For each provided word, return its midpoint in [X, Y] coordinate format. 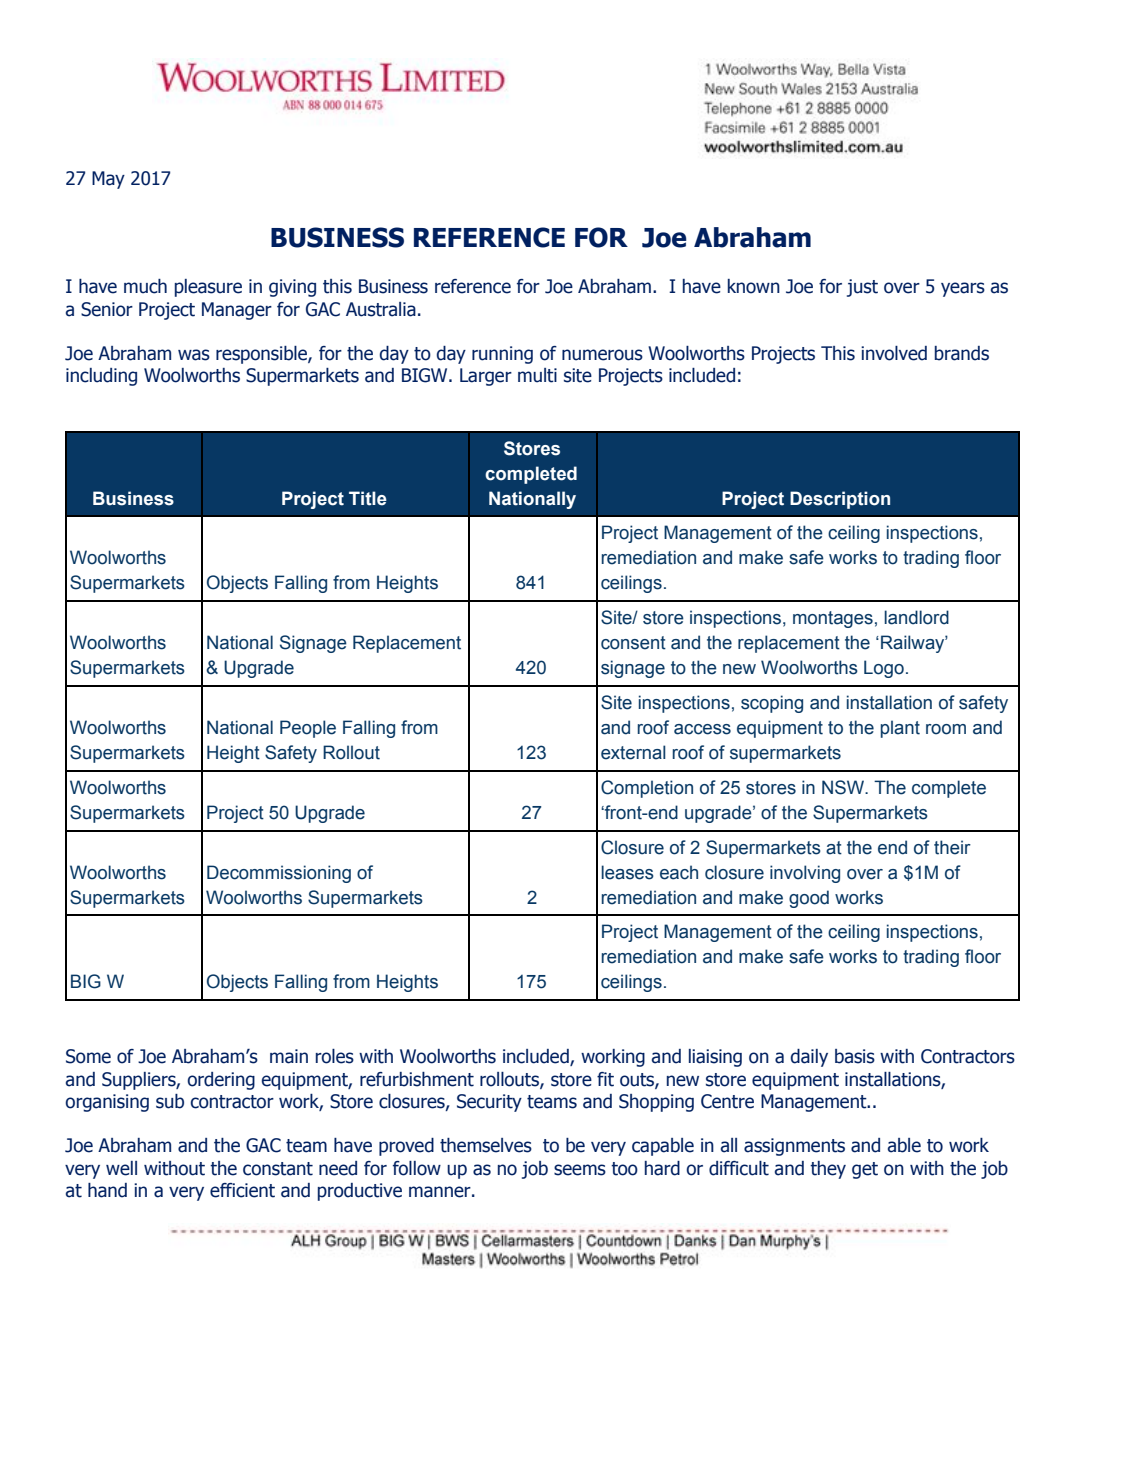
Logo [884, 669]
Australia [381, 309]
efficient [242, 1190]
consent [633, 643]
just [862, 288]
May [108, 180]
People [308, 729]
